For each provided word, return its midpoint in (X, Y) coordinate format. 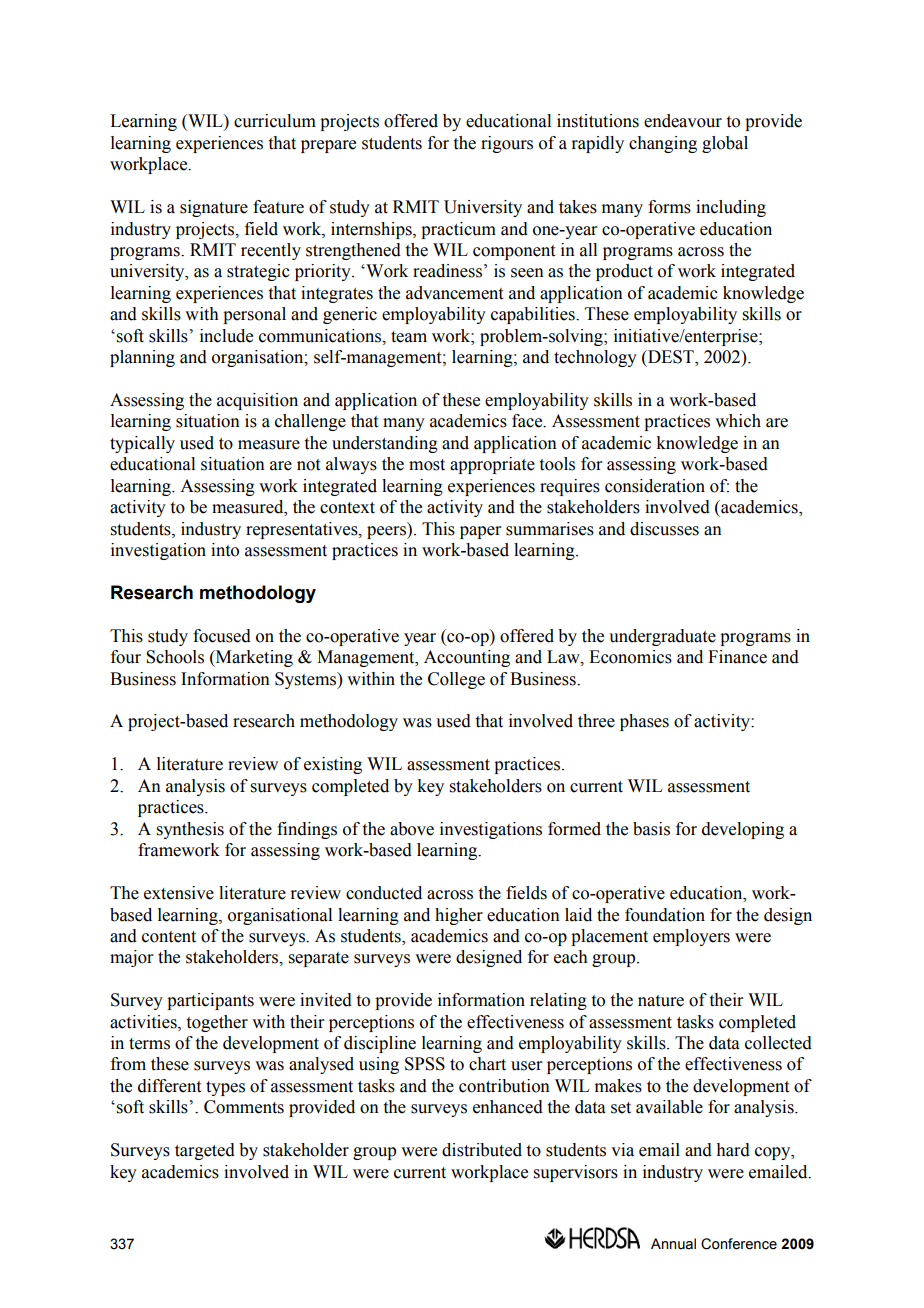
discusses (664, 529)
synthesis (190, 830)
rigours (507, 144)
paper (481, 532)
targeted (205, 1151)
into (225, 550)
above (412, 829)
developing (743, 830)
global (725, 144)
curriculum (275, 121)
